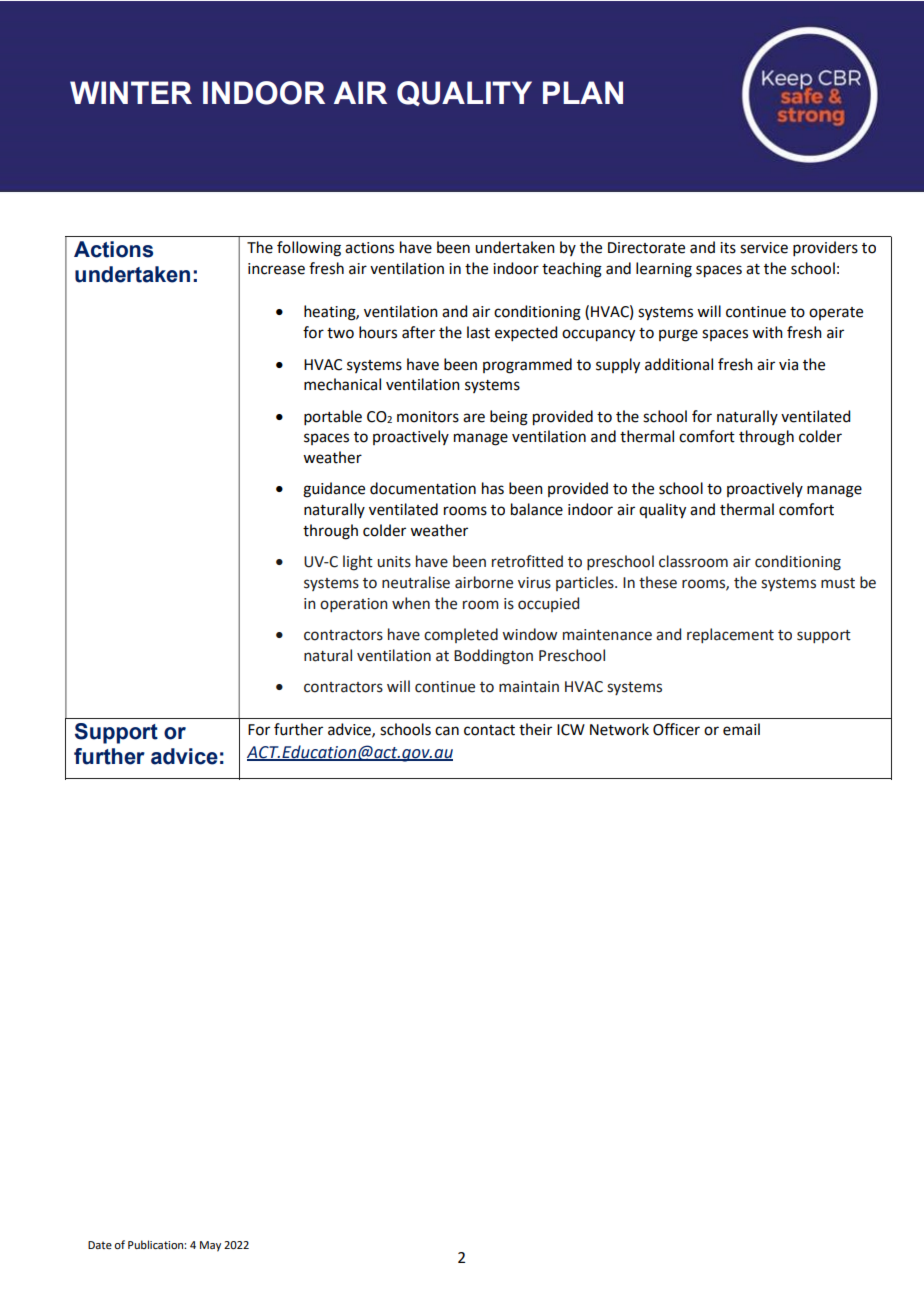 The width and height of the screenshot is (924, 1308). Describe the element at coordinates (474, 418) in the screenshot. I see `are` at that location.
